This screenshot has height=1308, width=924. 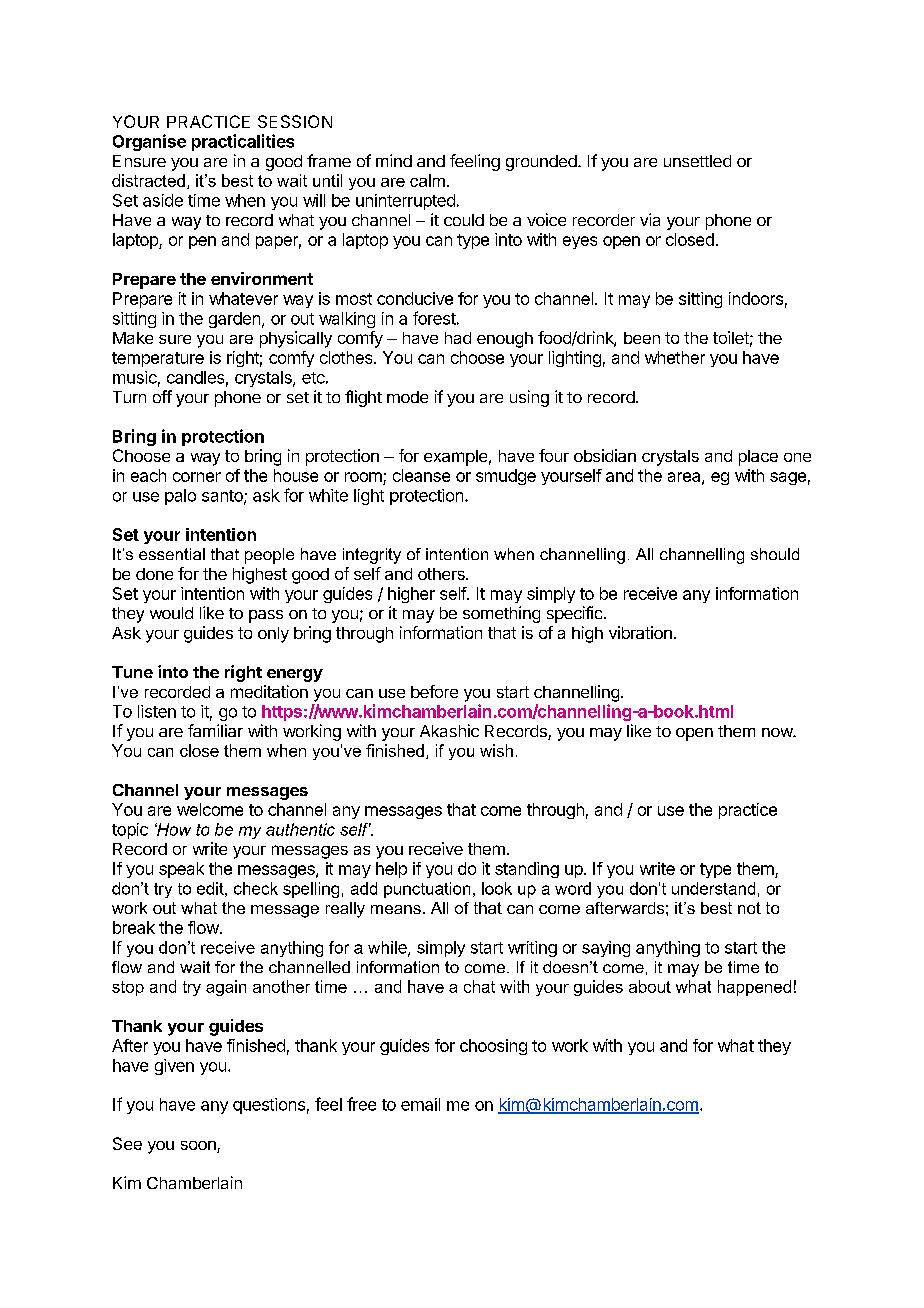 I want to click on email, so click(x=420, y=1104).
